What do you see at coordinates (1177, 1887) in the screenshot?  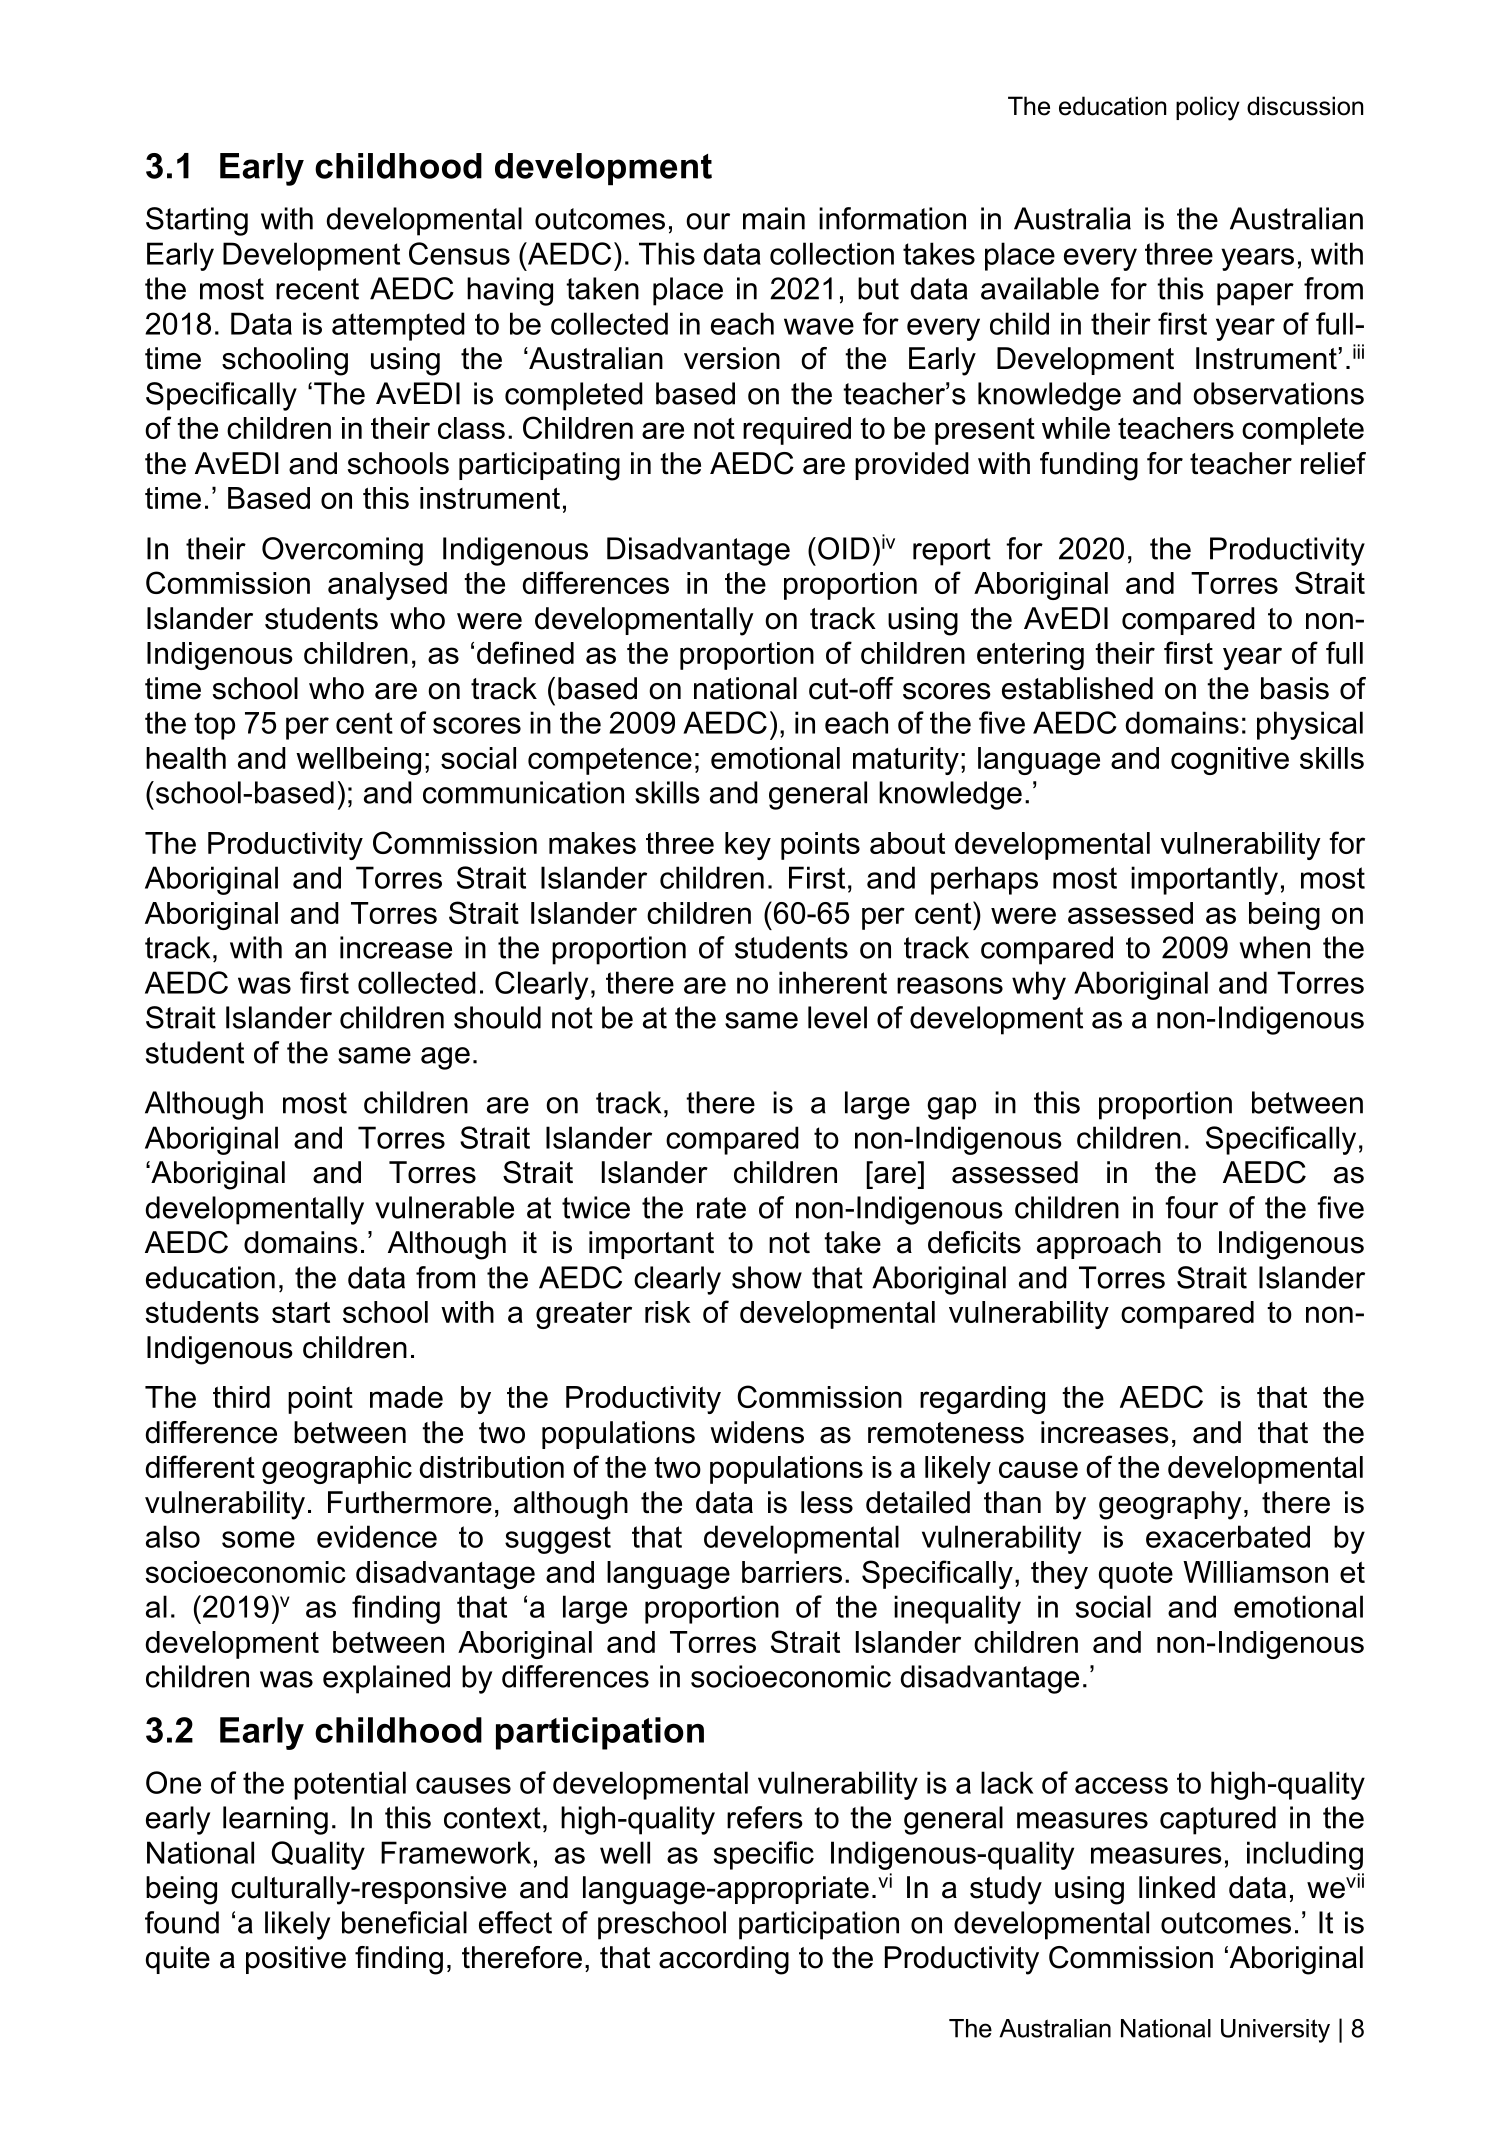 I see `linked` at bounding box center [1177, 1887].
